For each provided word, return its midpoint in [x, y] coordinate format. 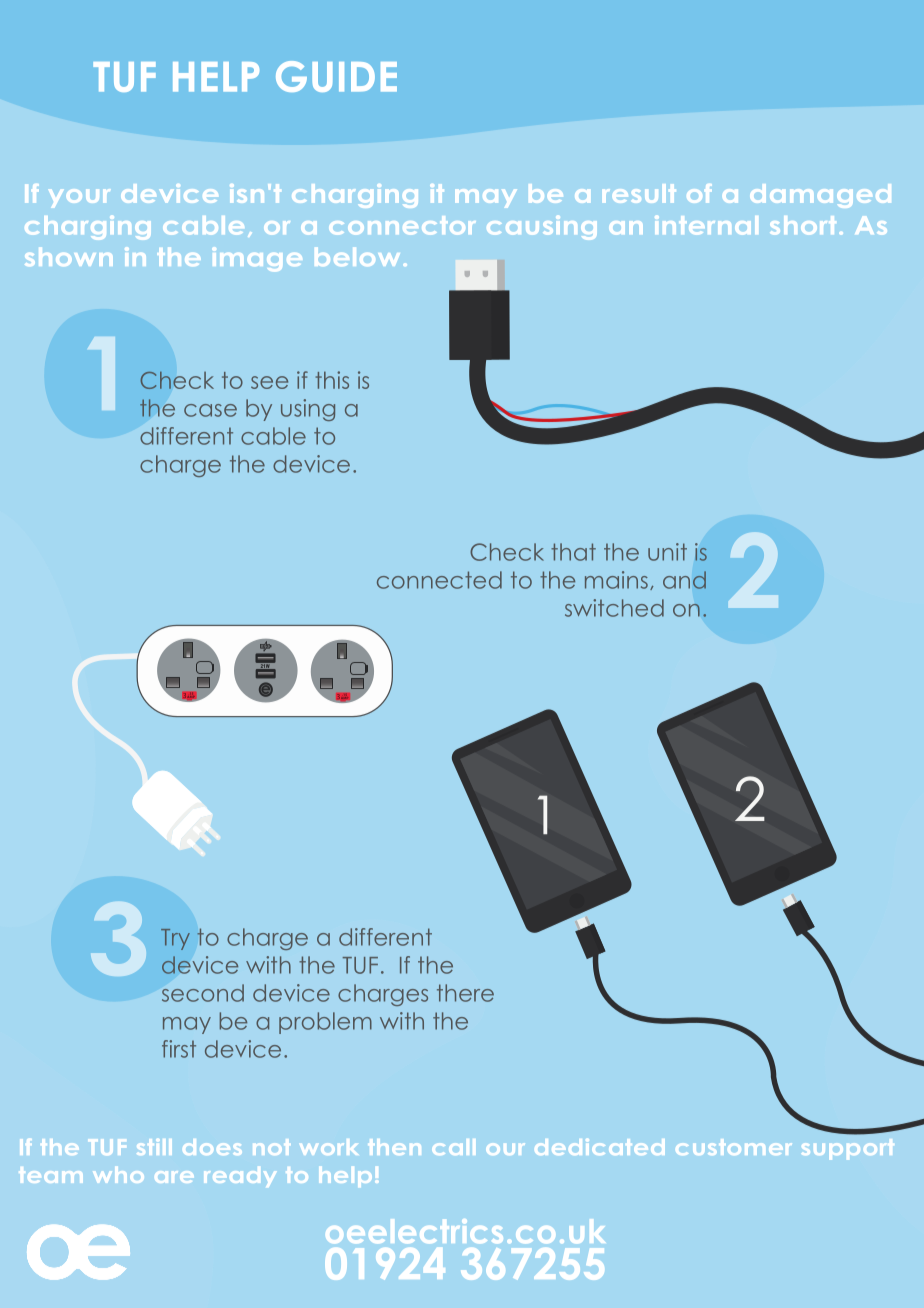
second [203, 993]
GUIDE [336, 76]
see [269, 382]
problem [325, 1023]
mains [616, 580]
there [465, 993]
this [332, 380]
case [210, 410]
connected [439, 580]
